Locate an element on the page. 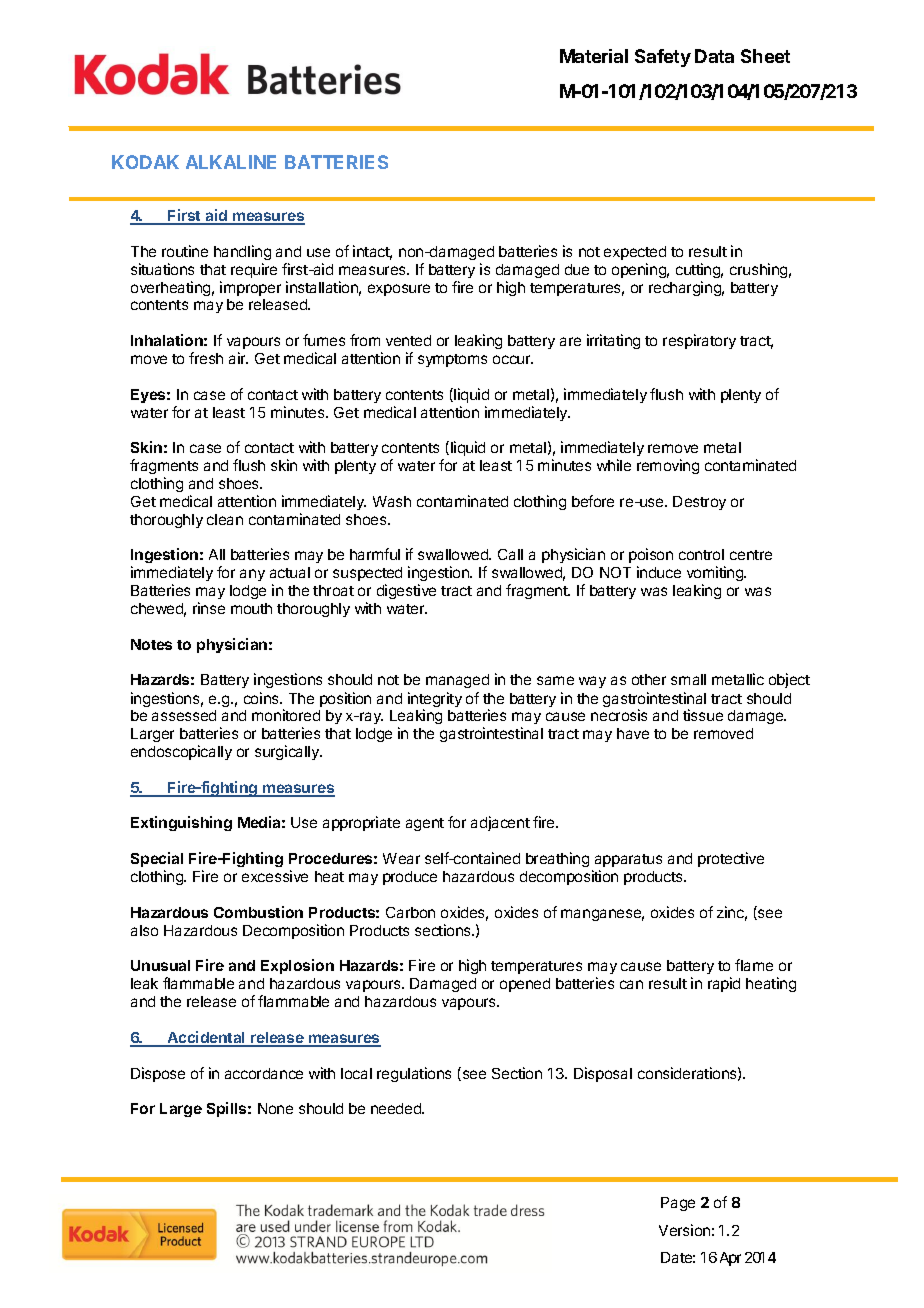 This document has width=924, height=1308. needed is located at coordinates (397, 1108).
